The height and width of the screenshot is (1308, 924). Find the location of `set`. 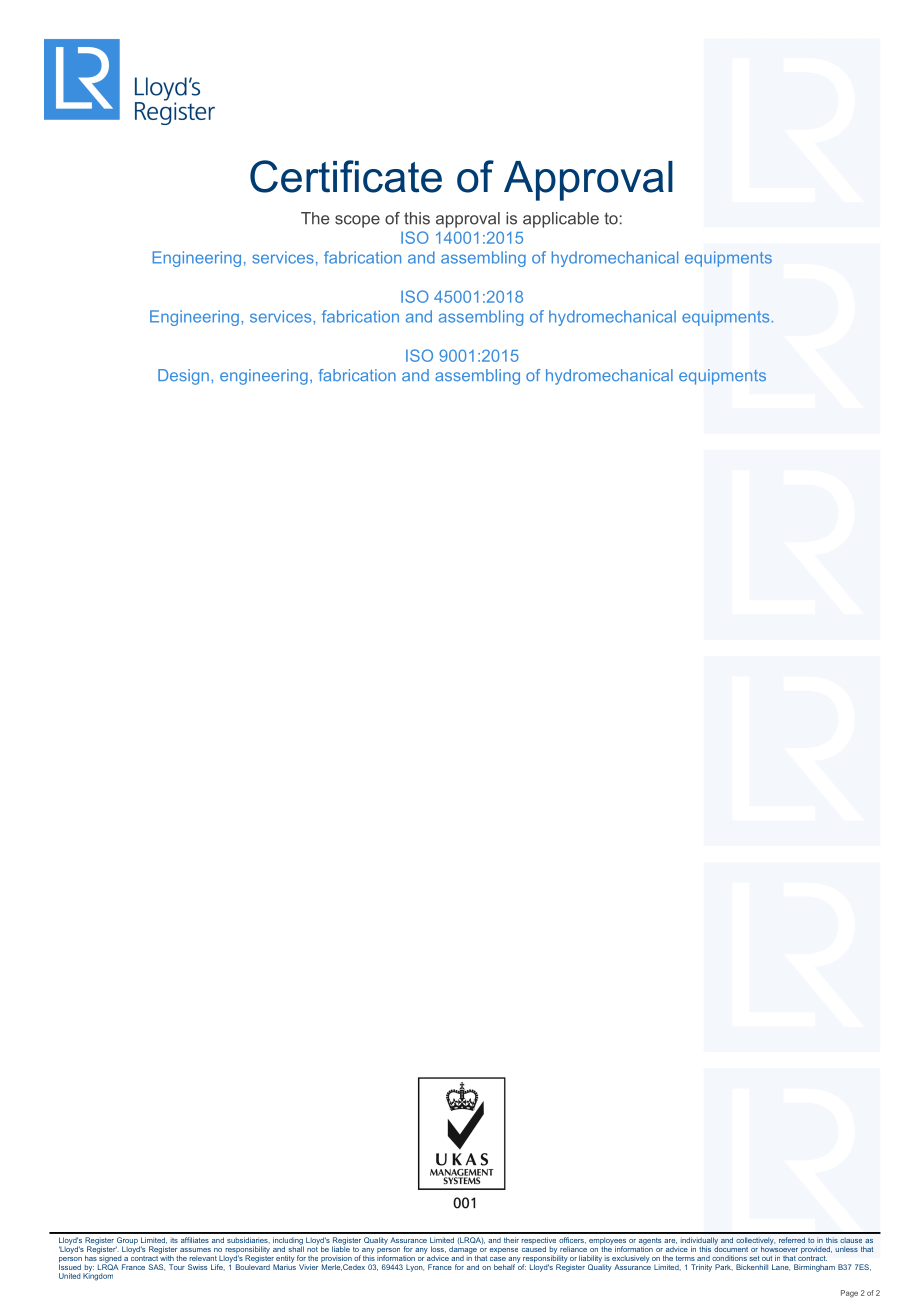

set is located at coordinates (755, 1258).
